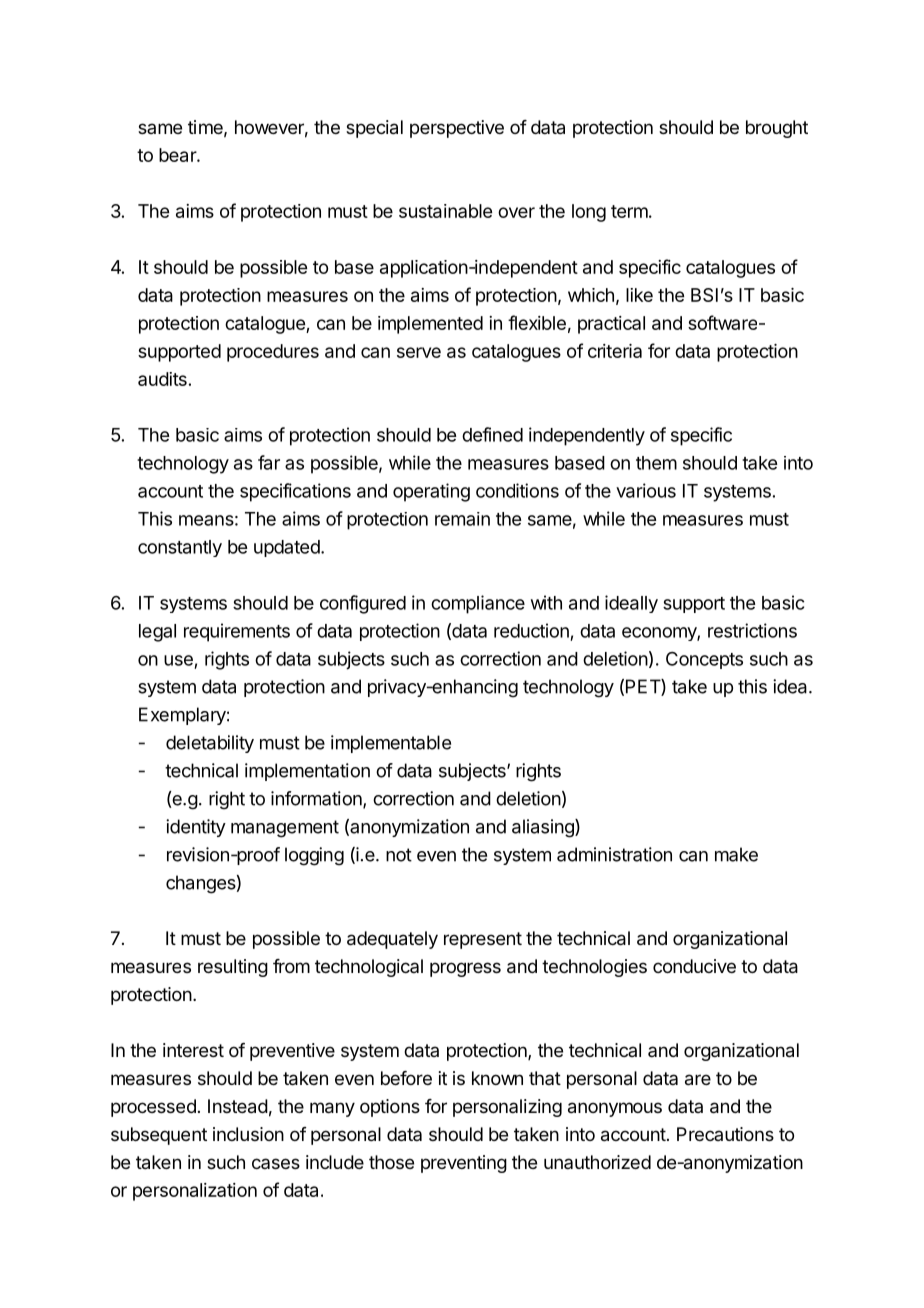  Describe the element at coordinates (178, 155) in the screenshot. I see `bear` at that location.
